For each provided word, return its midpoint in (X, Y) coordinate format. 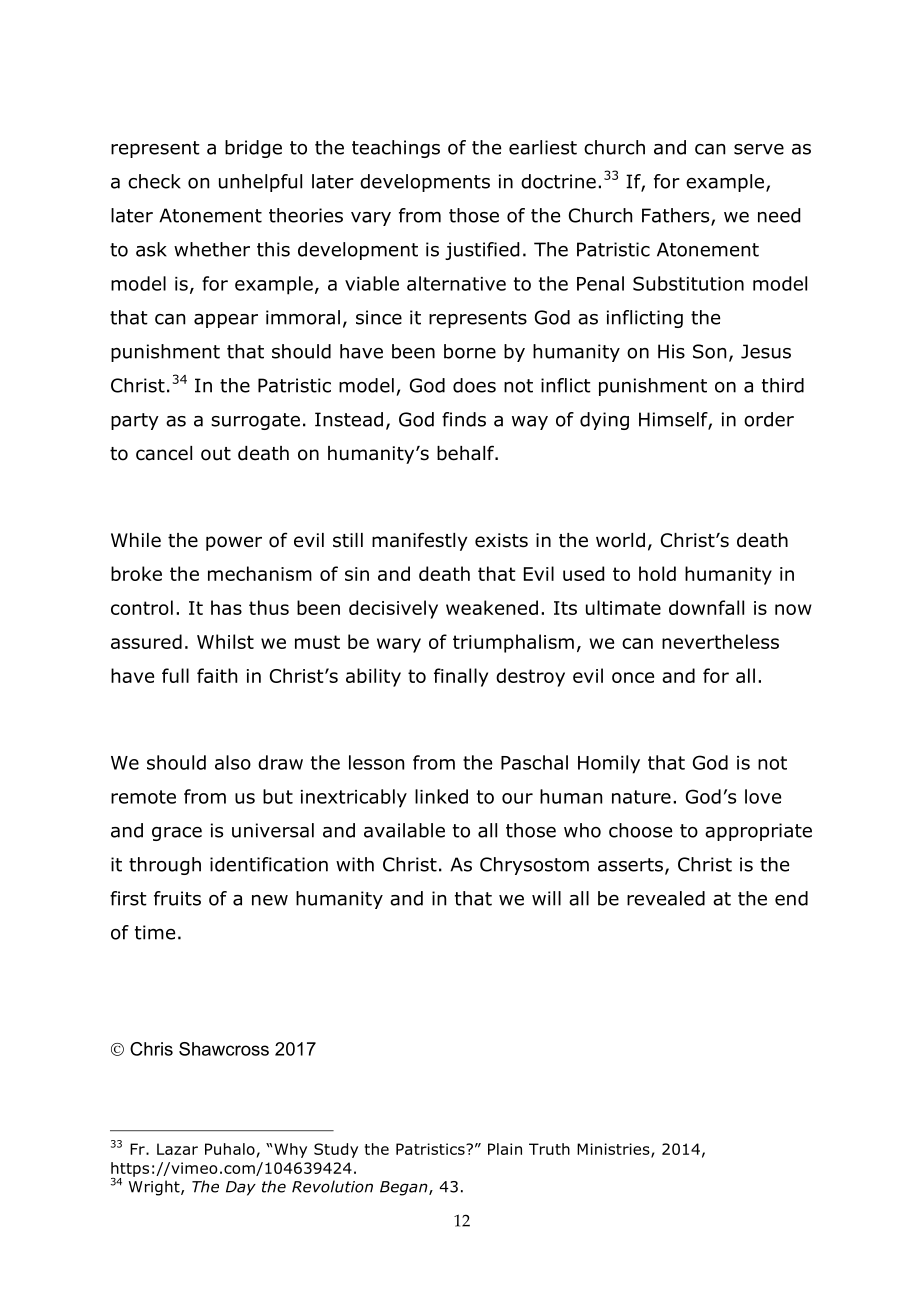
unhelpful (260, 183)
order (769, 419)
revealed (666, 898)
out (216, 454)
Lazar (177, 1149)
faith (217, 675)
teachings (396, 149)
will (546, 898)
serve (759, 149)
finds (464, 419)
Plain (505, 1149)
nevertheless (720, 641)
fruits (177, 898)
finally (461, 677)
